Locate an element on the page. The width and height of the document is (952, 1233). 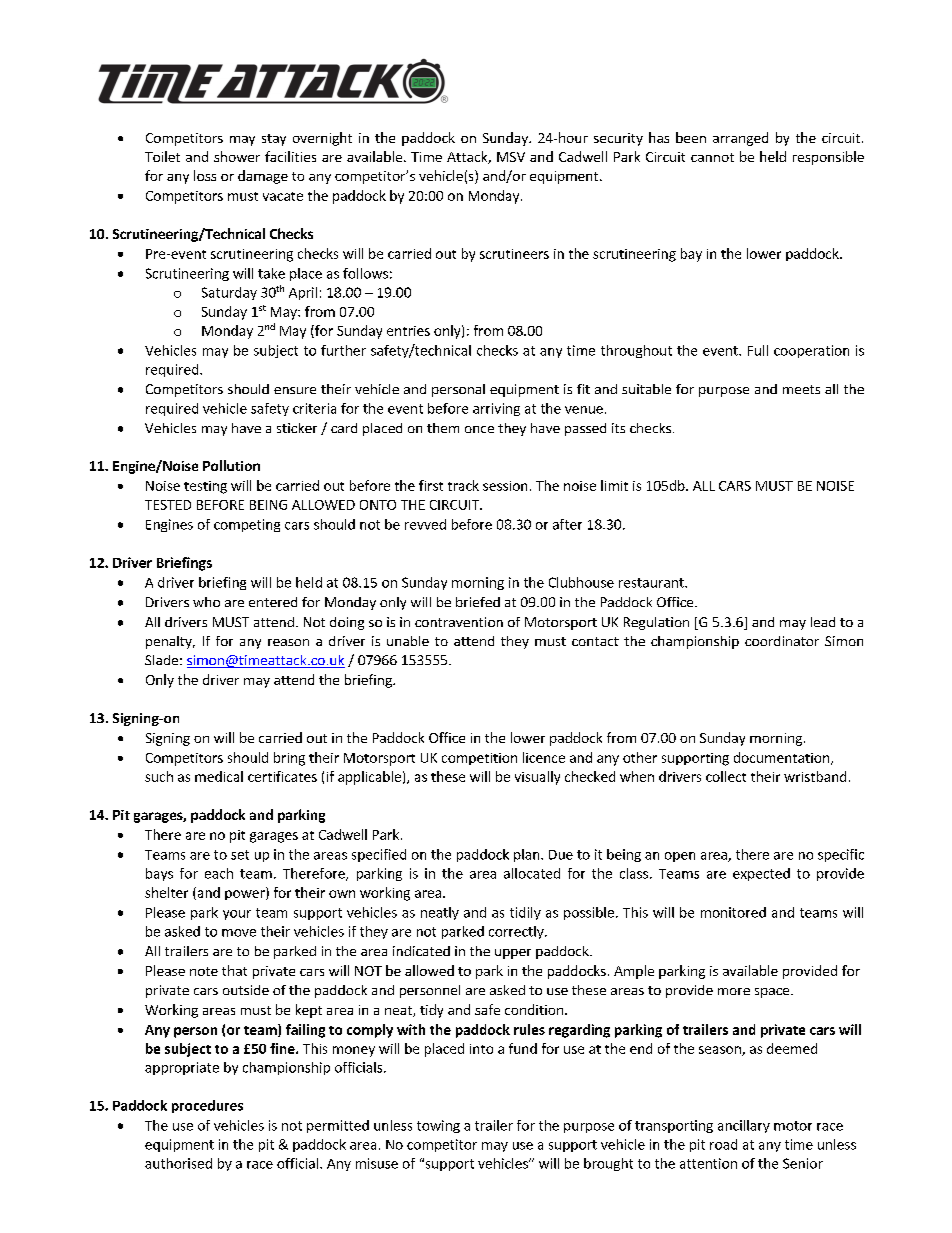
MSV is located at coordinates (511, 157).
